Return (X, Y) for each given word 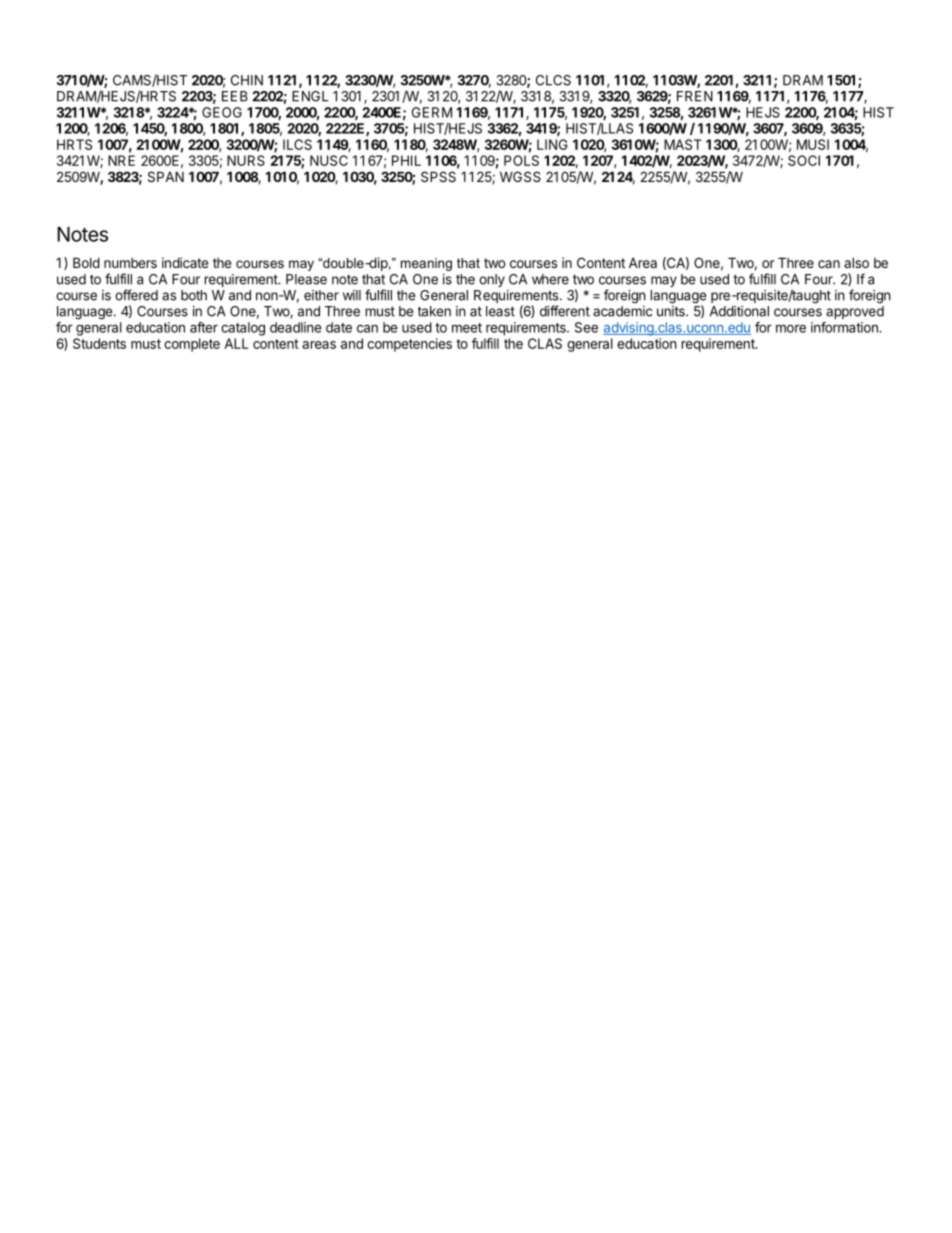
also (856, 262)
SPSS (438, 176)
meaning (426, 264)
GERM (432, 112)
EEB (235, 96)
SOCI (804, 160)
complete (192, 345)
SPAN (166, 176)
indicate (185, 262)
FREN (695, 96)
